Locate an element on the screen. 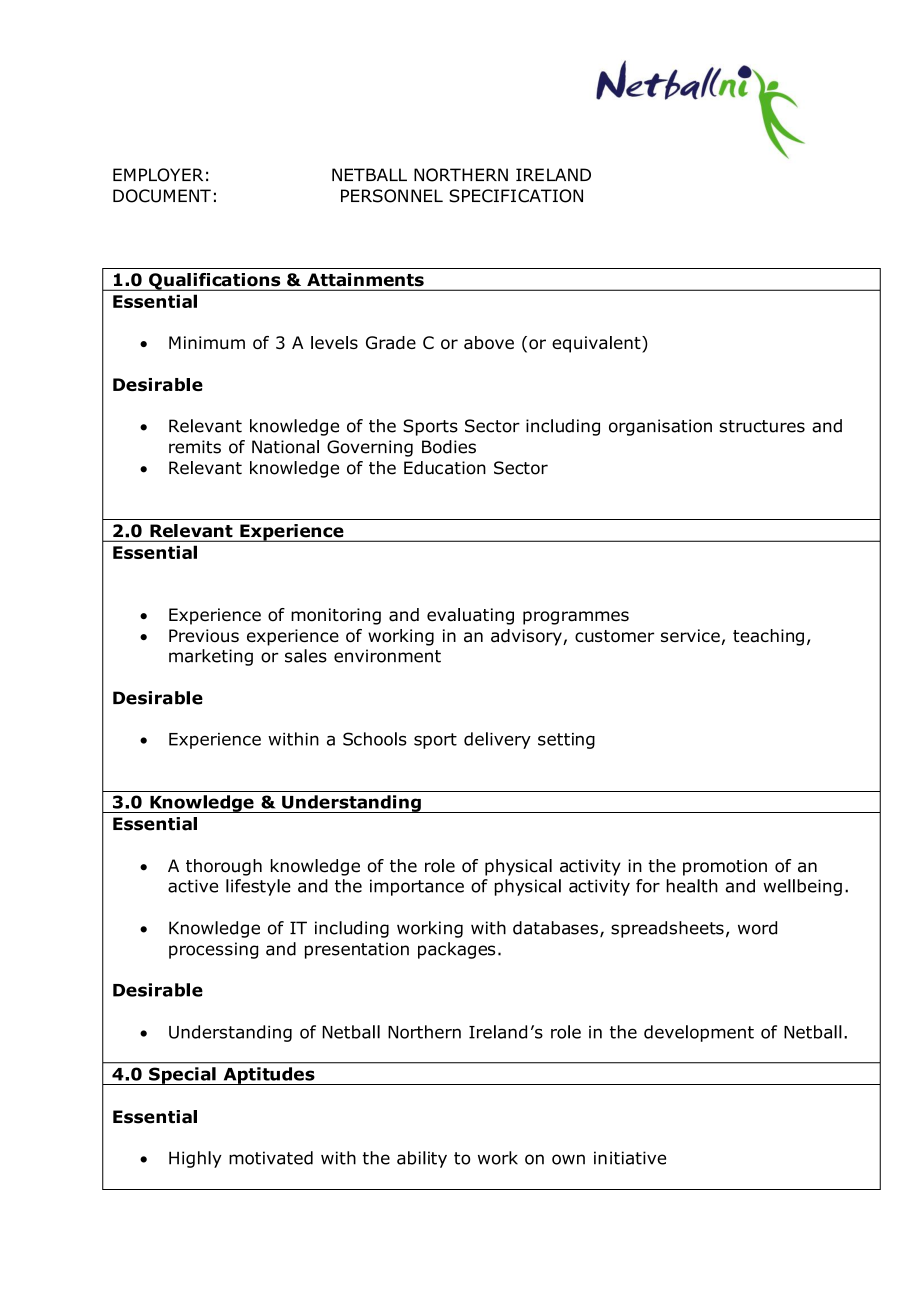 Image resolution: width=924 pixels, height=1308 pixels. initiative is located at coordinates (630, 1158).
